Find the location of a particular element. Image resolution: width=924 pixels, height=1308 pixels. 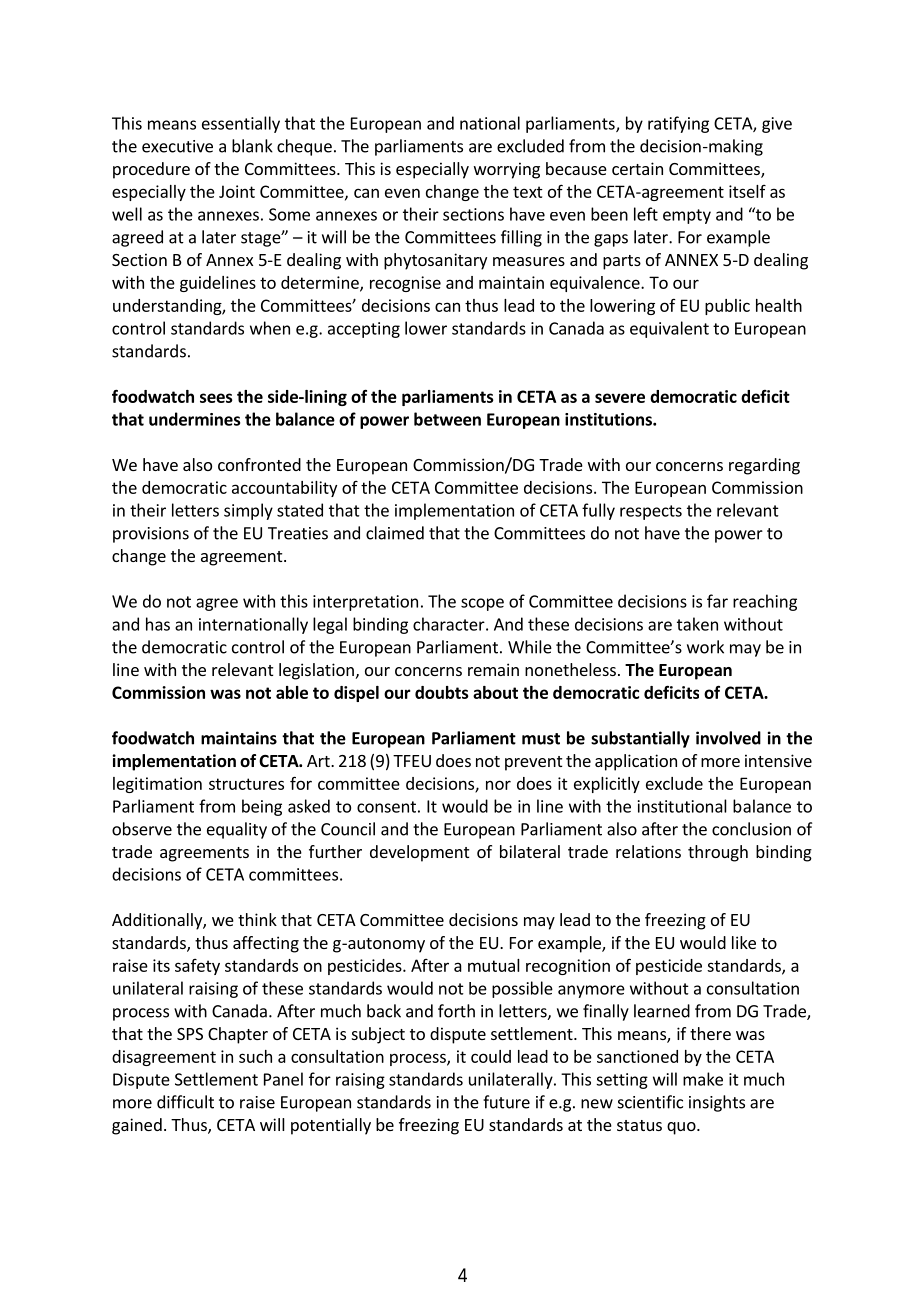

worrying is located at coordinates (507, 170).
